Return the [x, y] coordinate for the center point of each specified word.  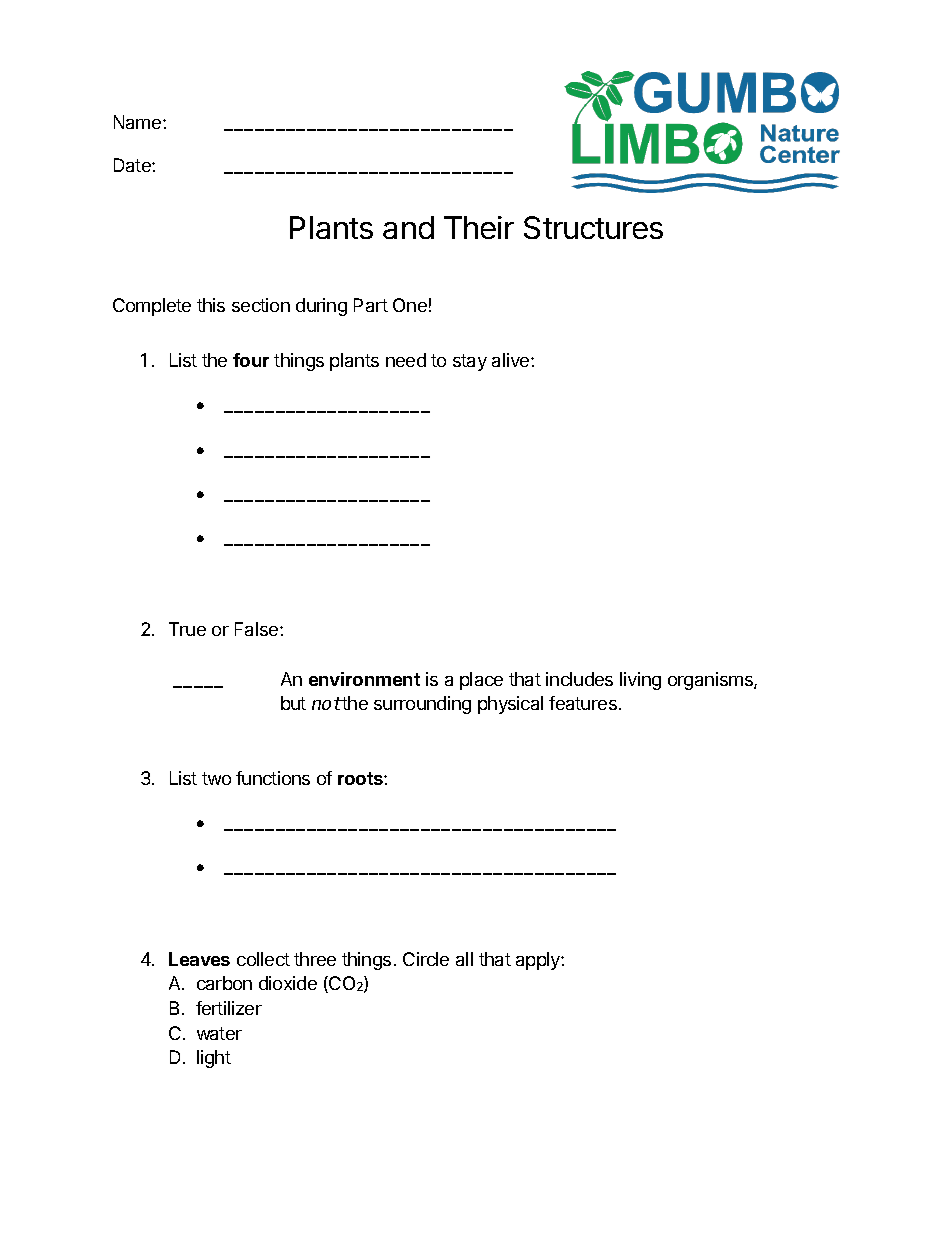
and [408, 227]
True [187, 629]
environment [364, 679]
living [640, 681]
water [219, 1033]
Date [133, 165]
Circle [426, 959]
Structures [593, 227]
